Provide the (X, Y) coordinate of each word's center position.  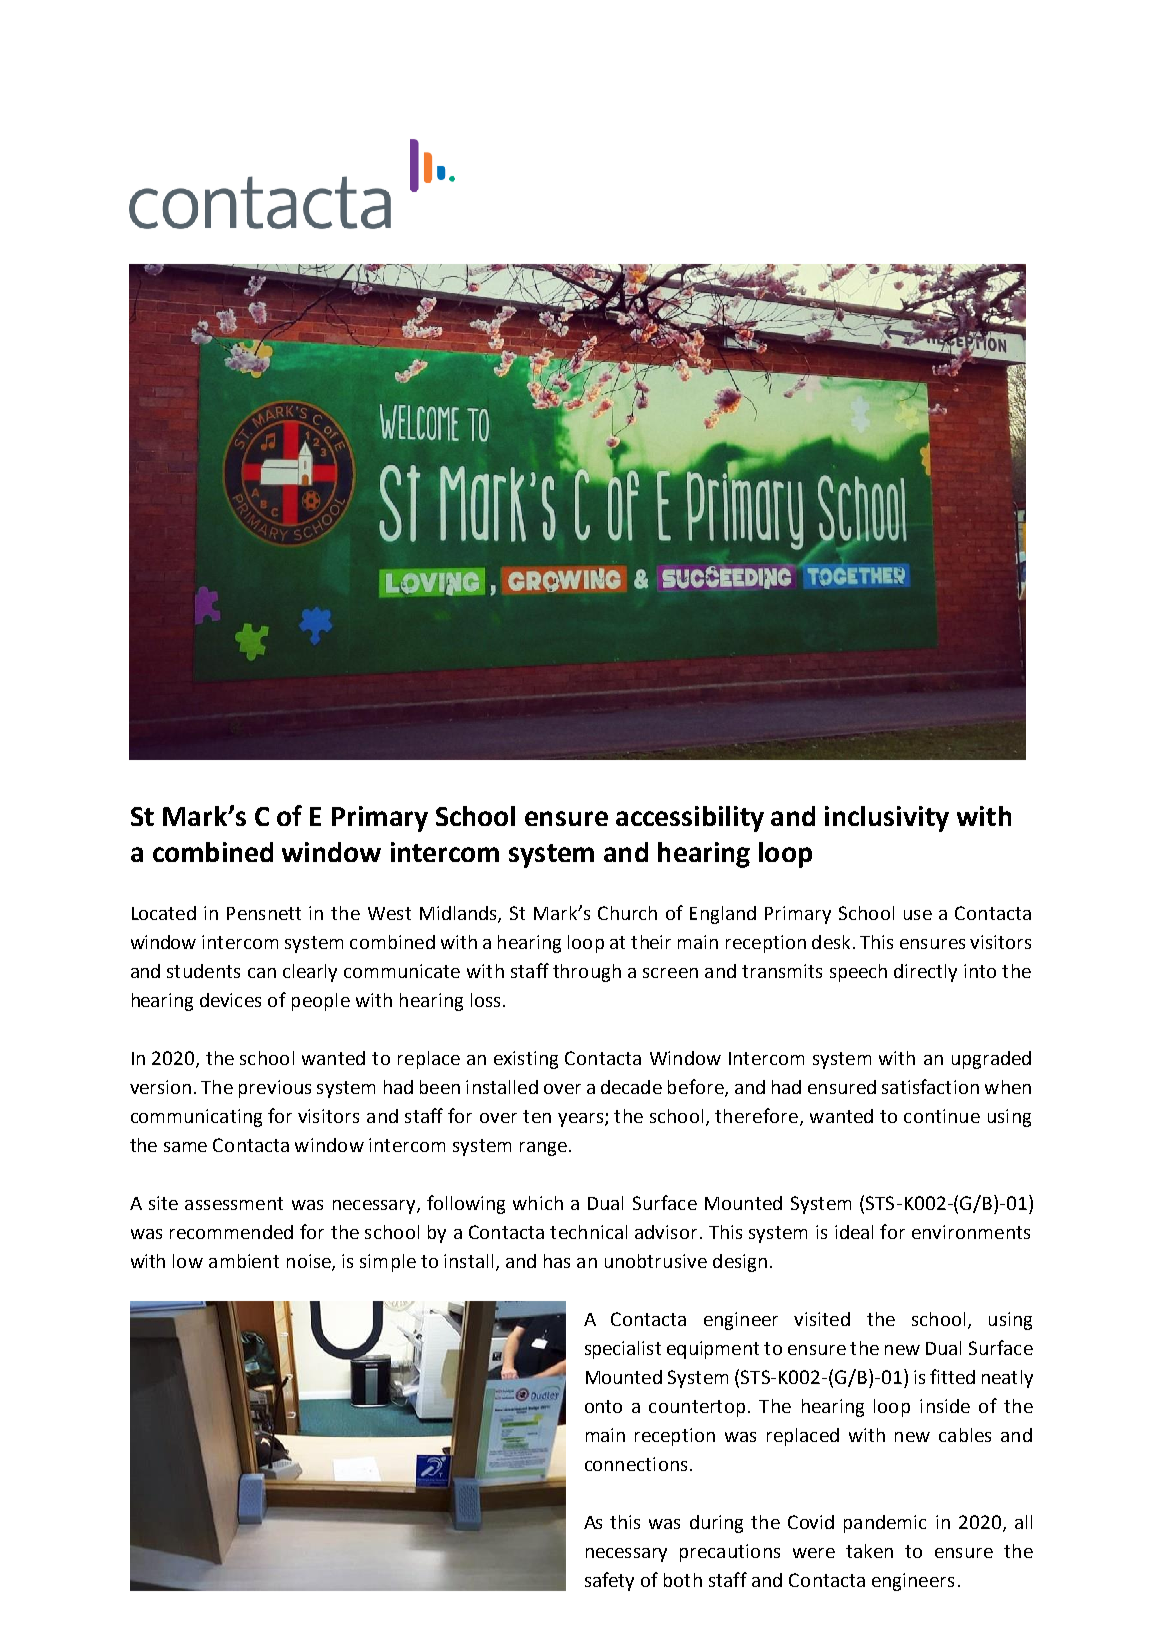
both (683, 1580)
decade (631, 1087)
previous (275, 1089)
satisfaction (930, 1086)
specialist (623, 1350)
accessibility (690, 819)
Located (164, 913)
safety (609, 1581)
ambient (244, 1261)
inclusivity (887, 819)
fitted (952, 1376)
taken (869, 1551)
